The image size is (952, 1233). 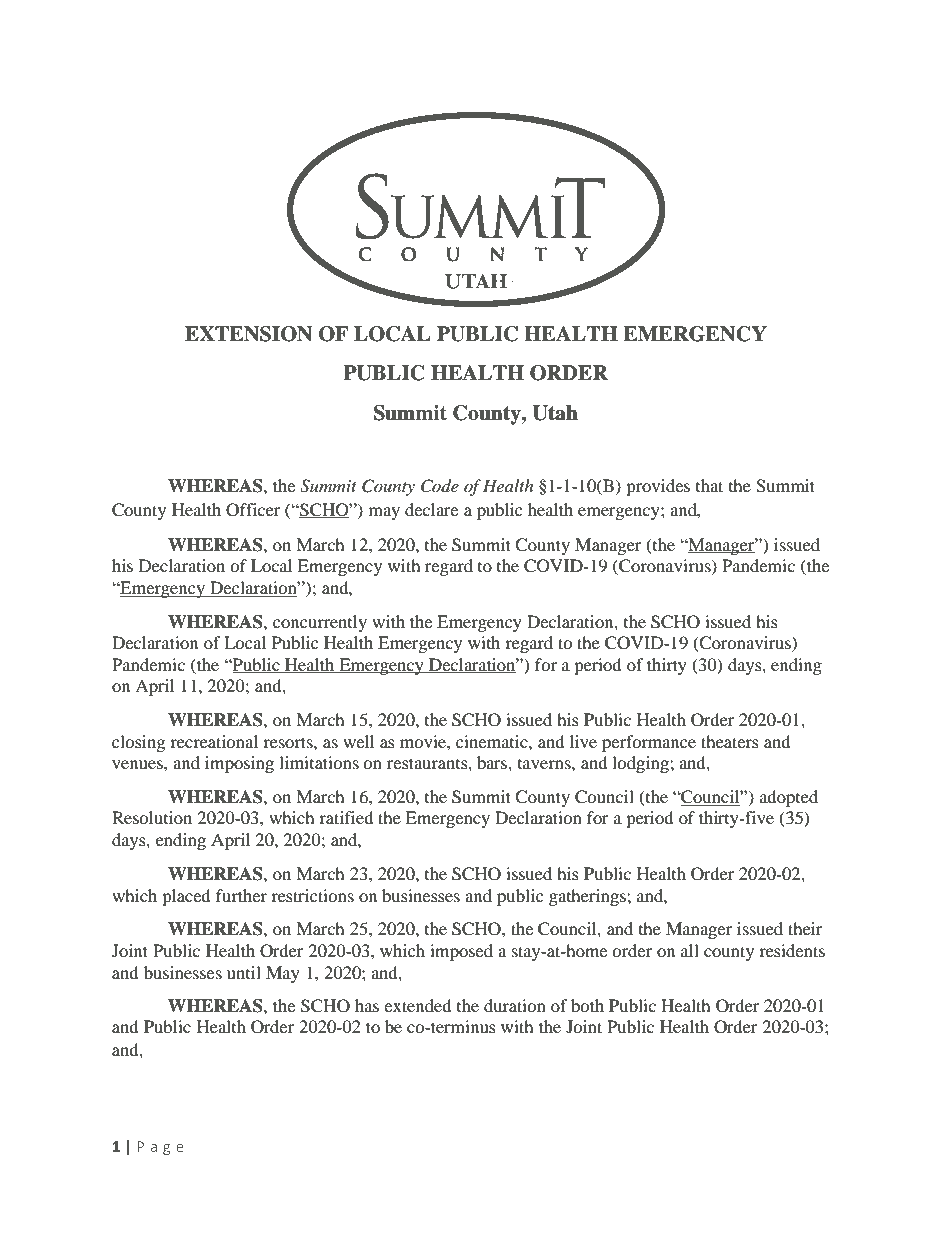 What do you see at coordinates (649, 743) in the image?
I see `performance` at bounding box center [649, 743].
